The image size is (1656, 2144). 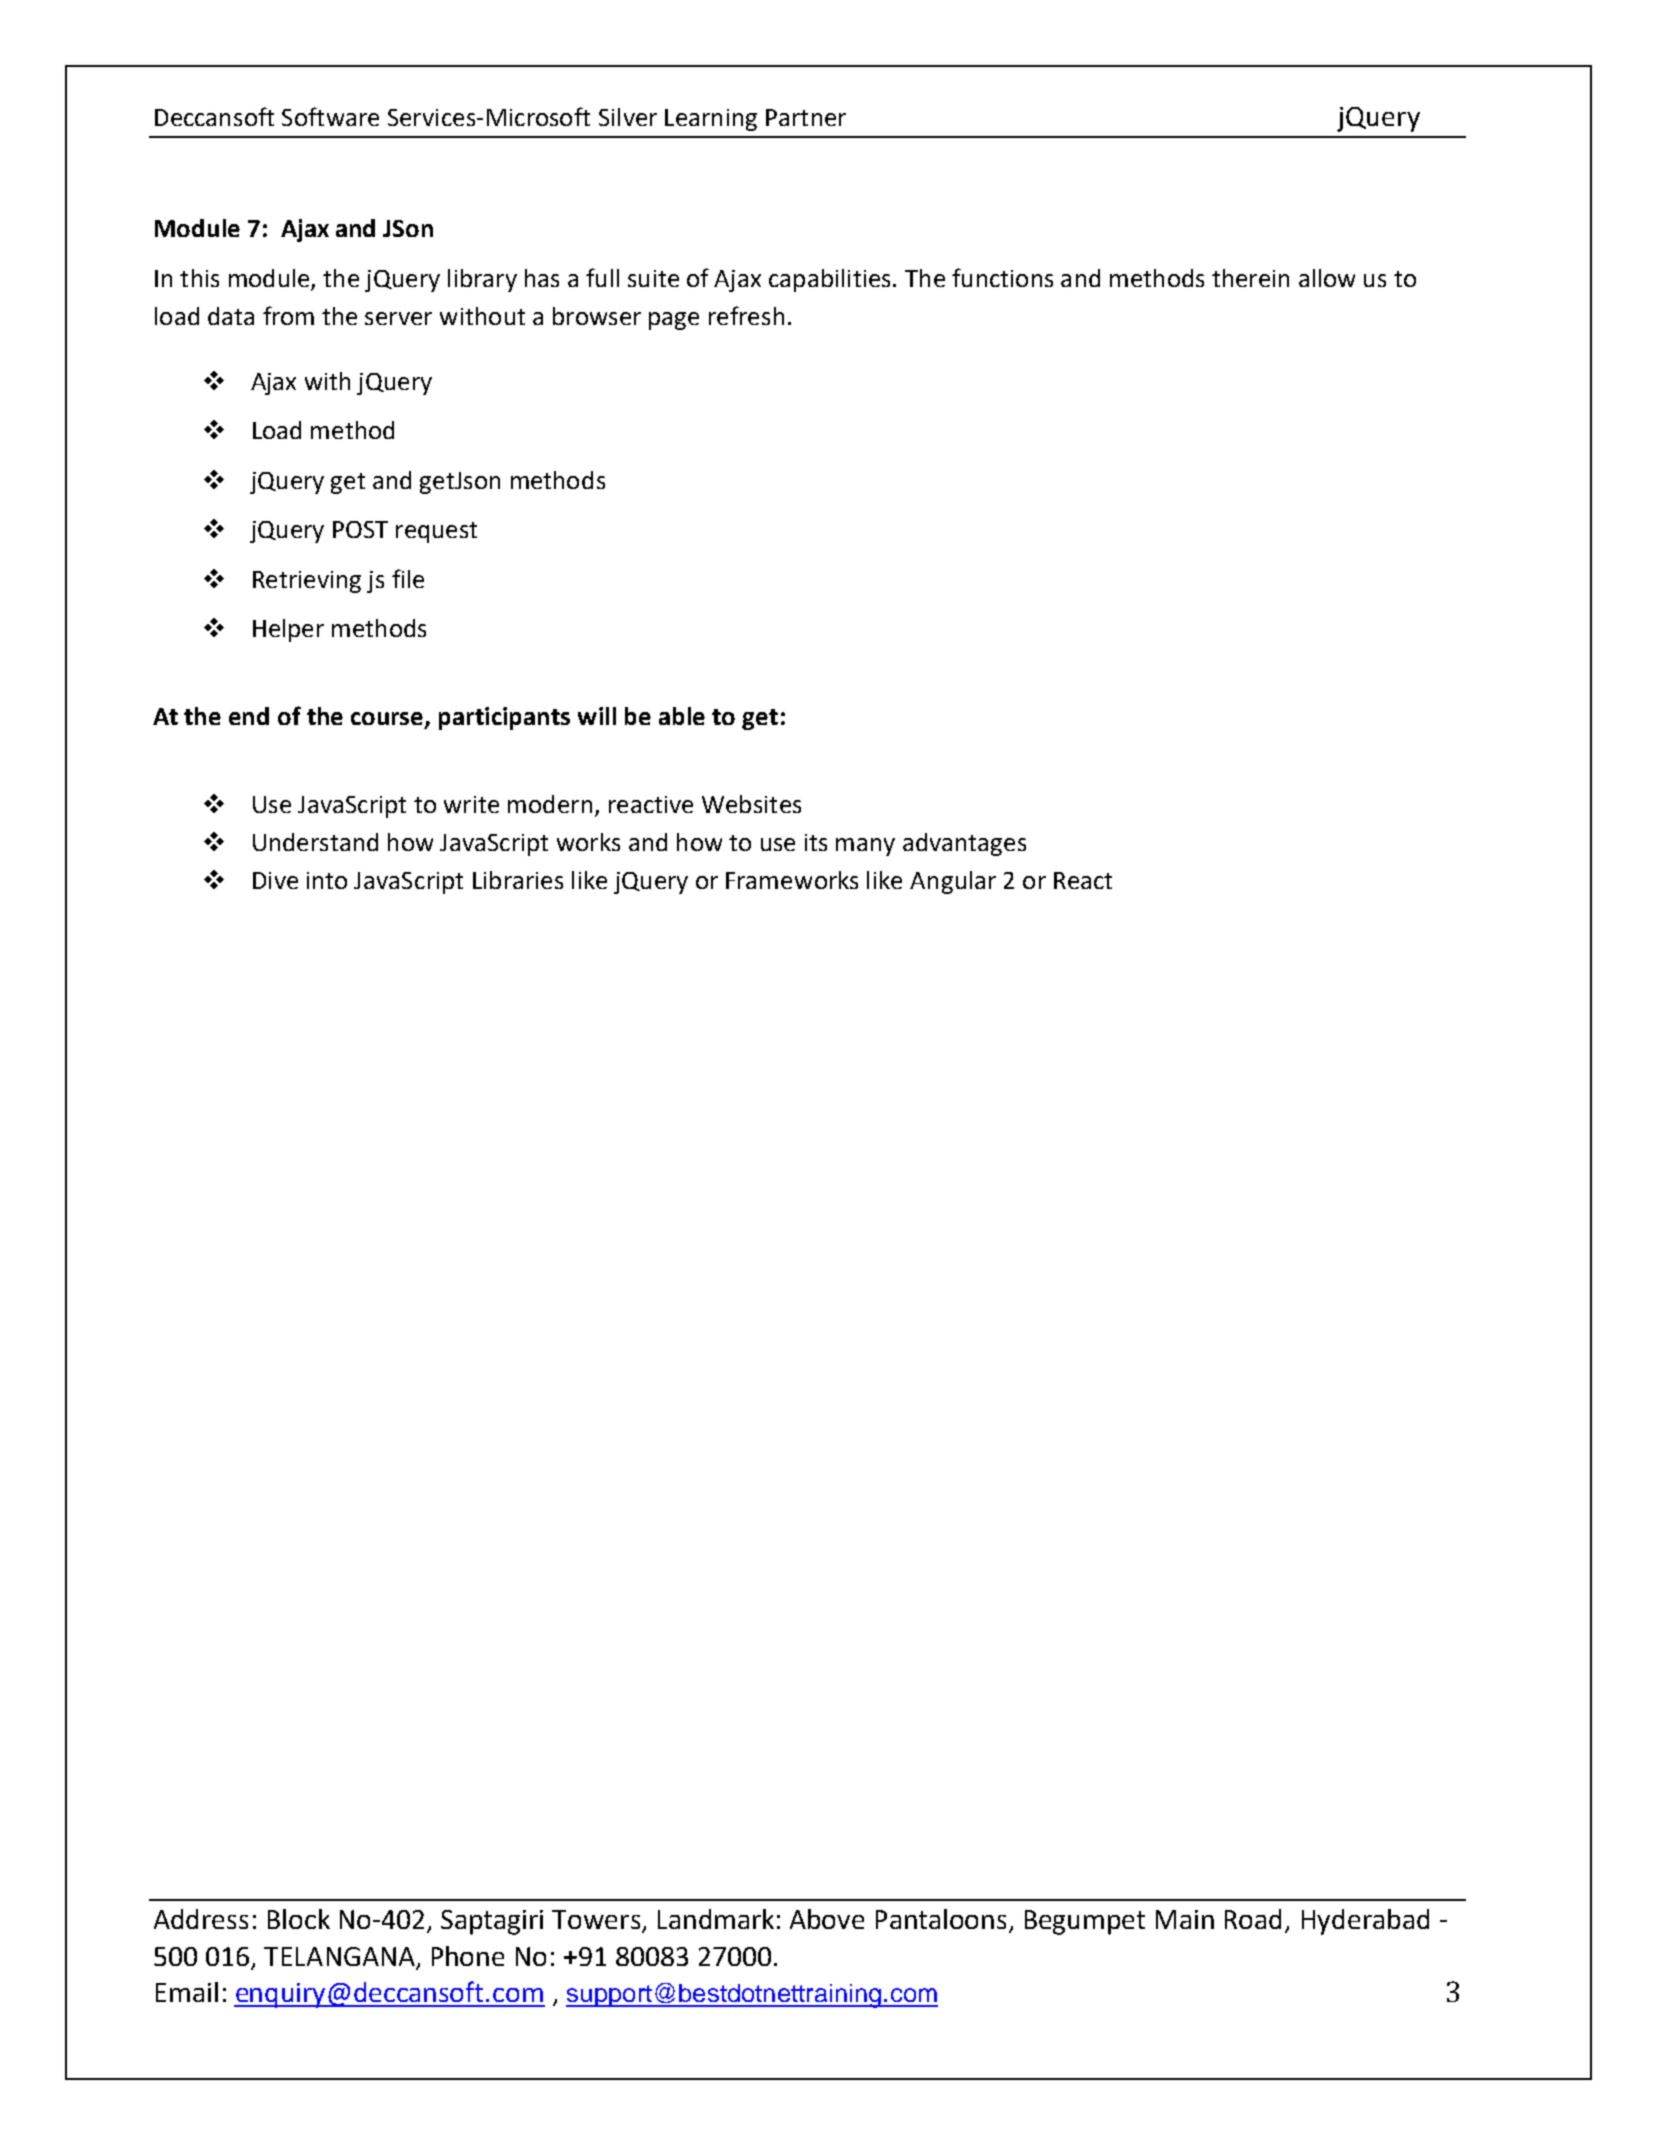 What do you see at coordinates (751, 804) in the screenshot?
I see `Websites` at bounding box center [751, 804].
